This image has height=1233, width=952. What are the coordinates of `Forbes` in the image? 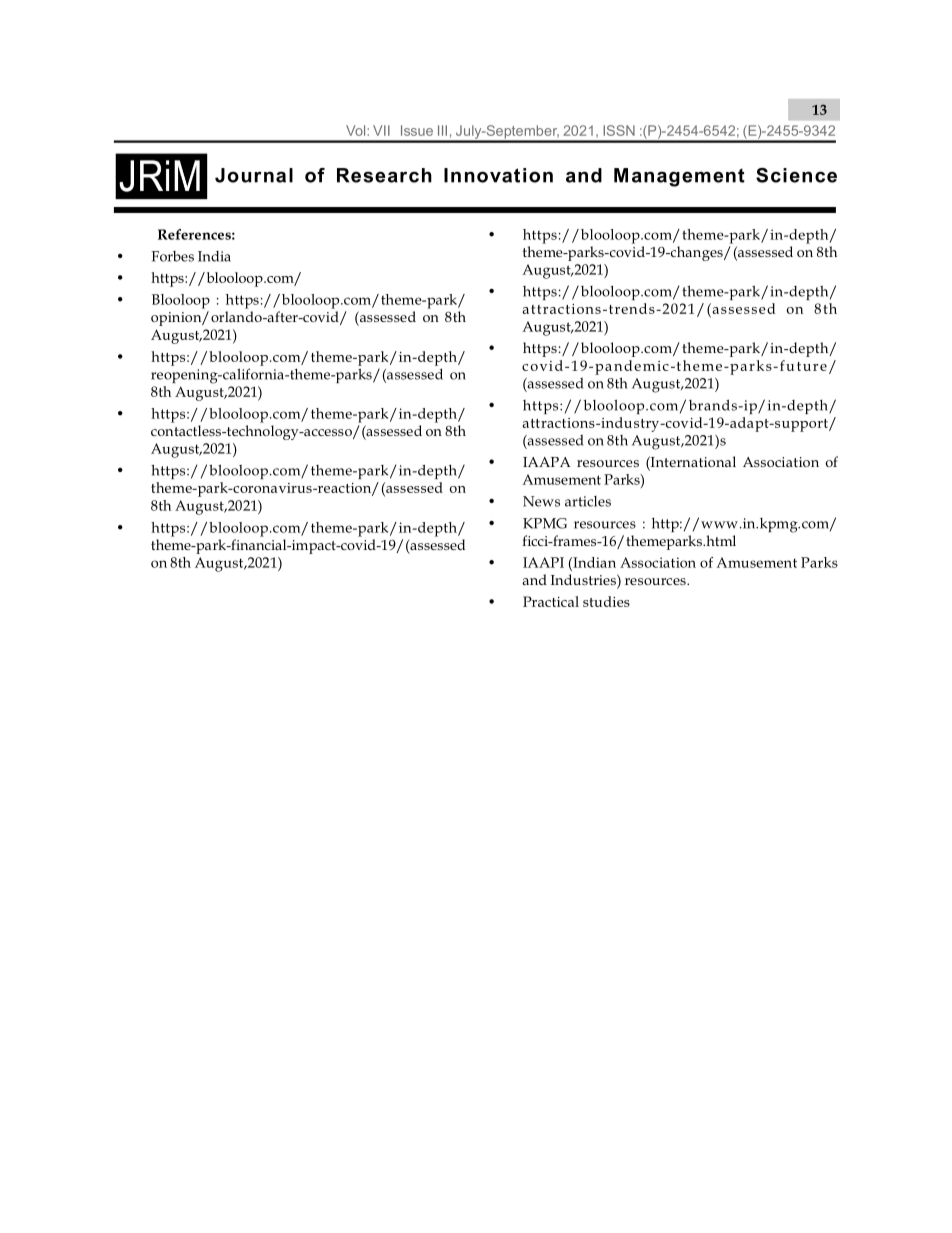 It's located at (172, 256).
